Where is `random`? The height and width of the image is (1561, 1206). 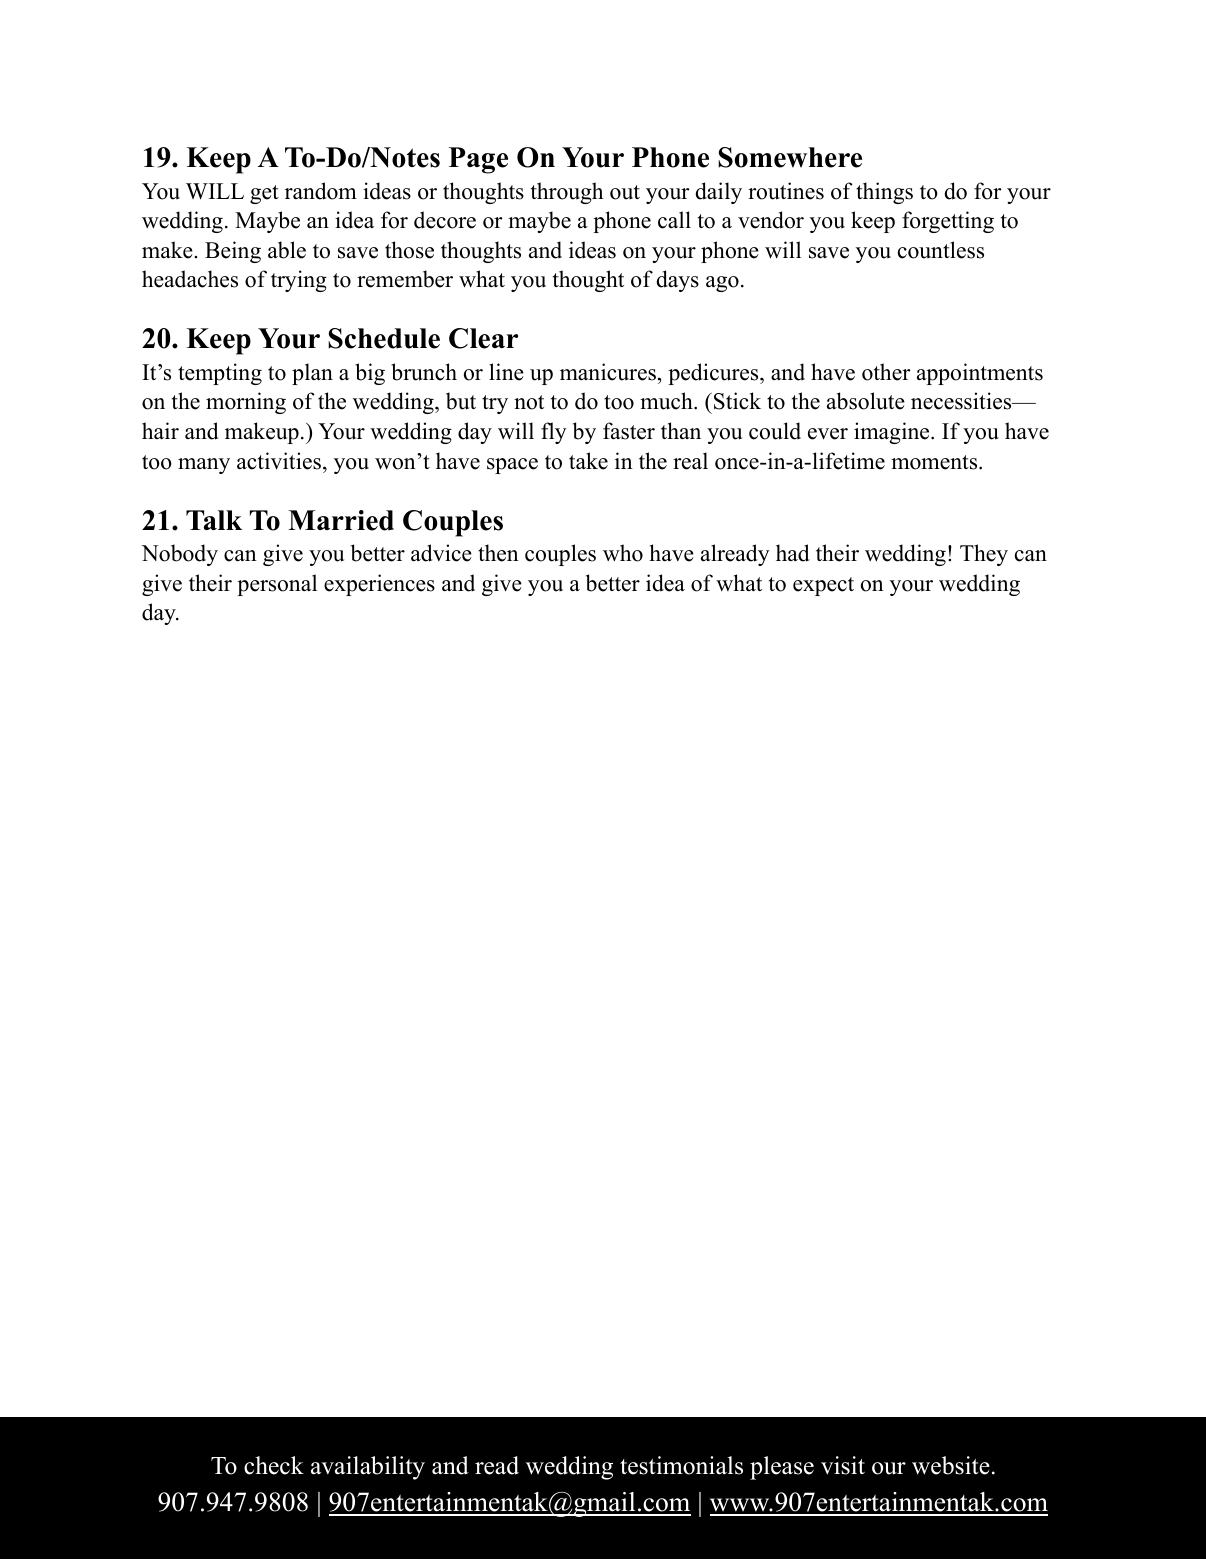 random is located at coordinates (321, 191).
